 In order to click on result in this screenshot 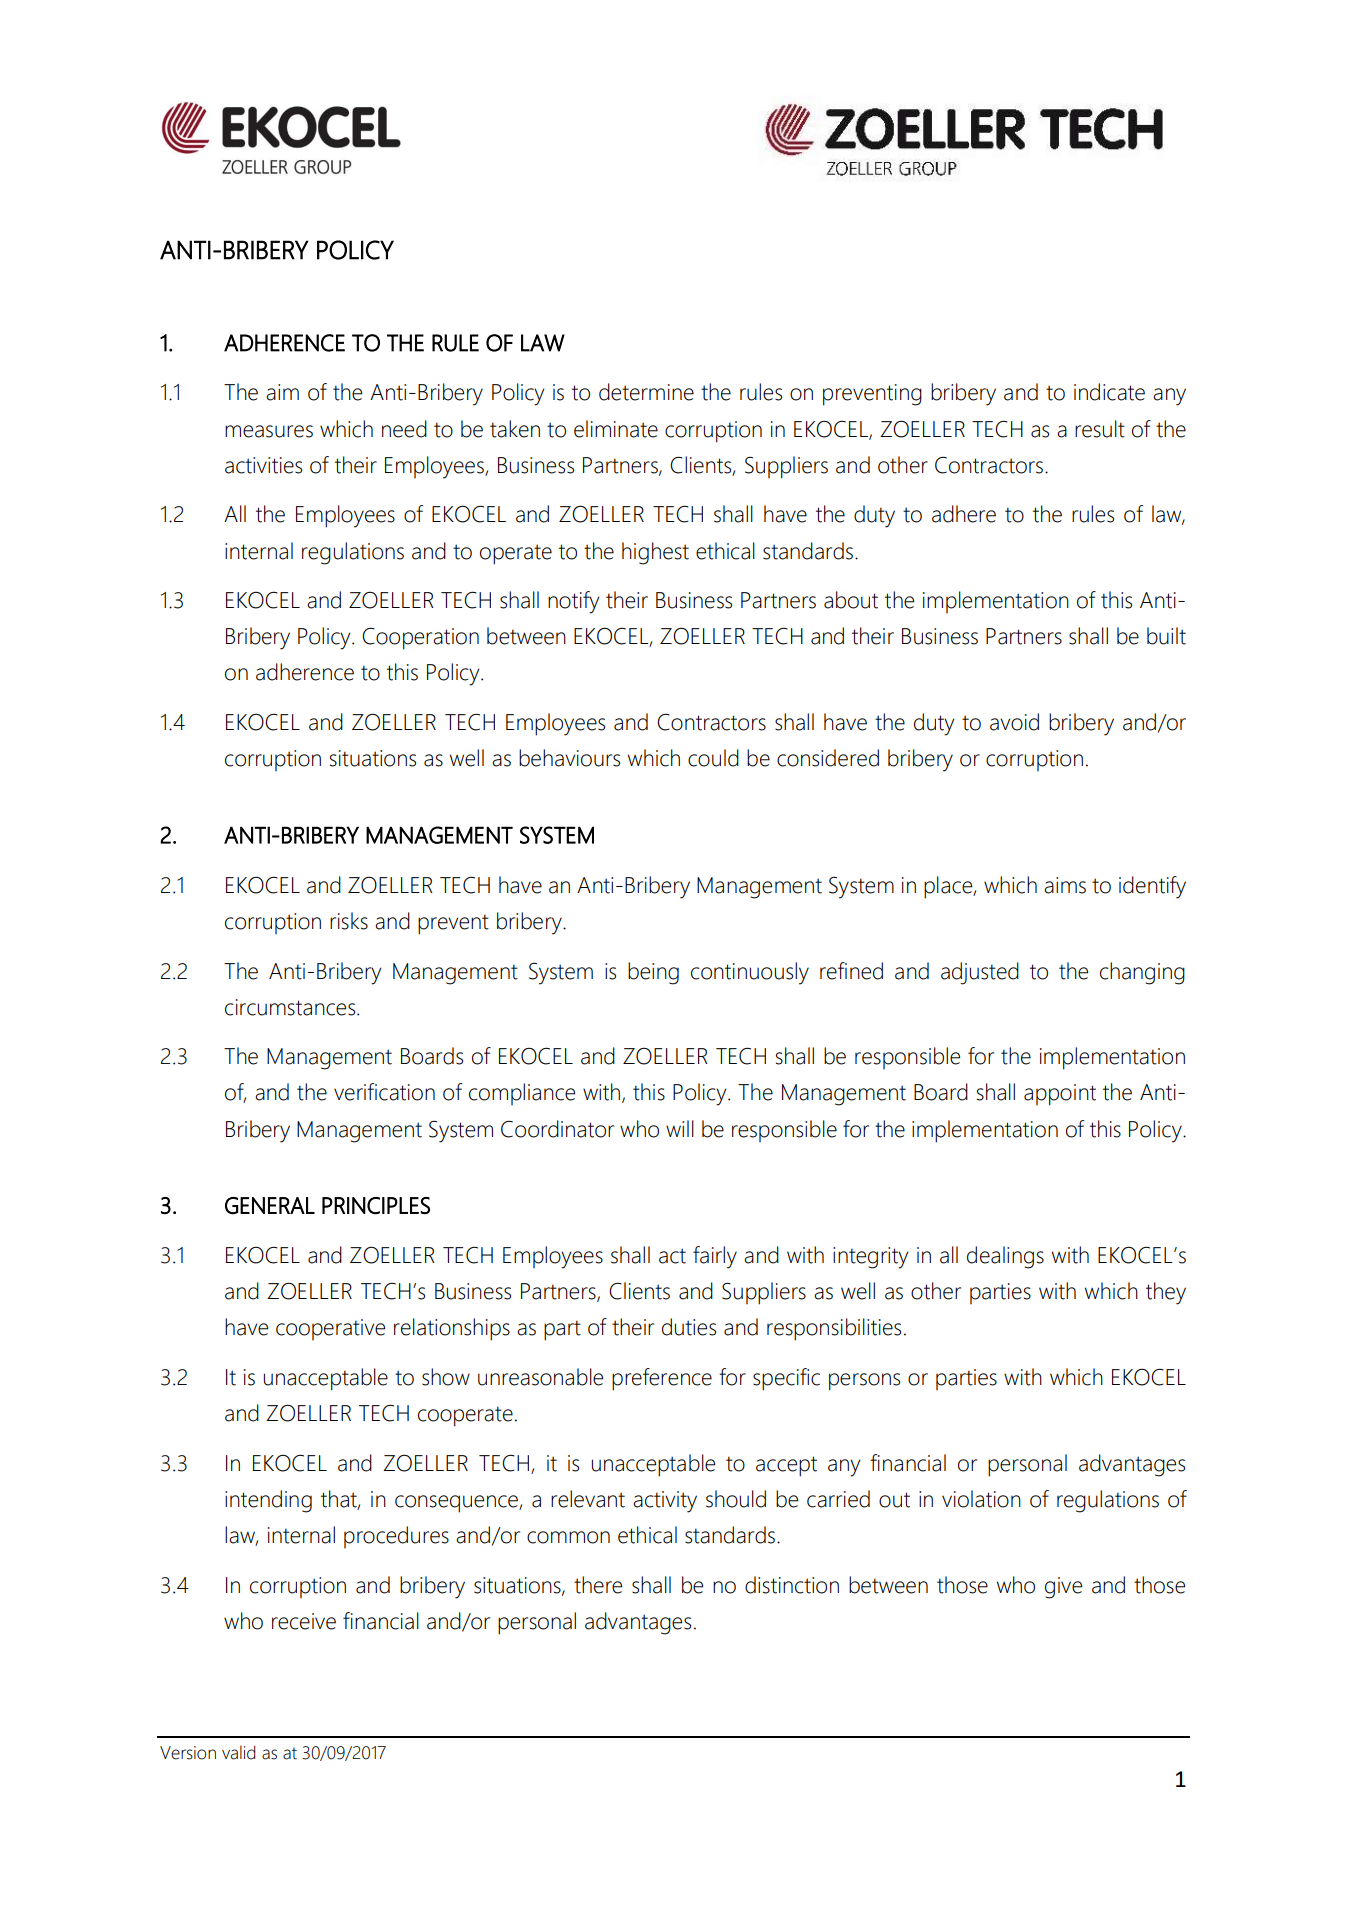, I will do `click(1100, 429)`.
